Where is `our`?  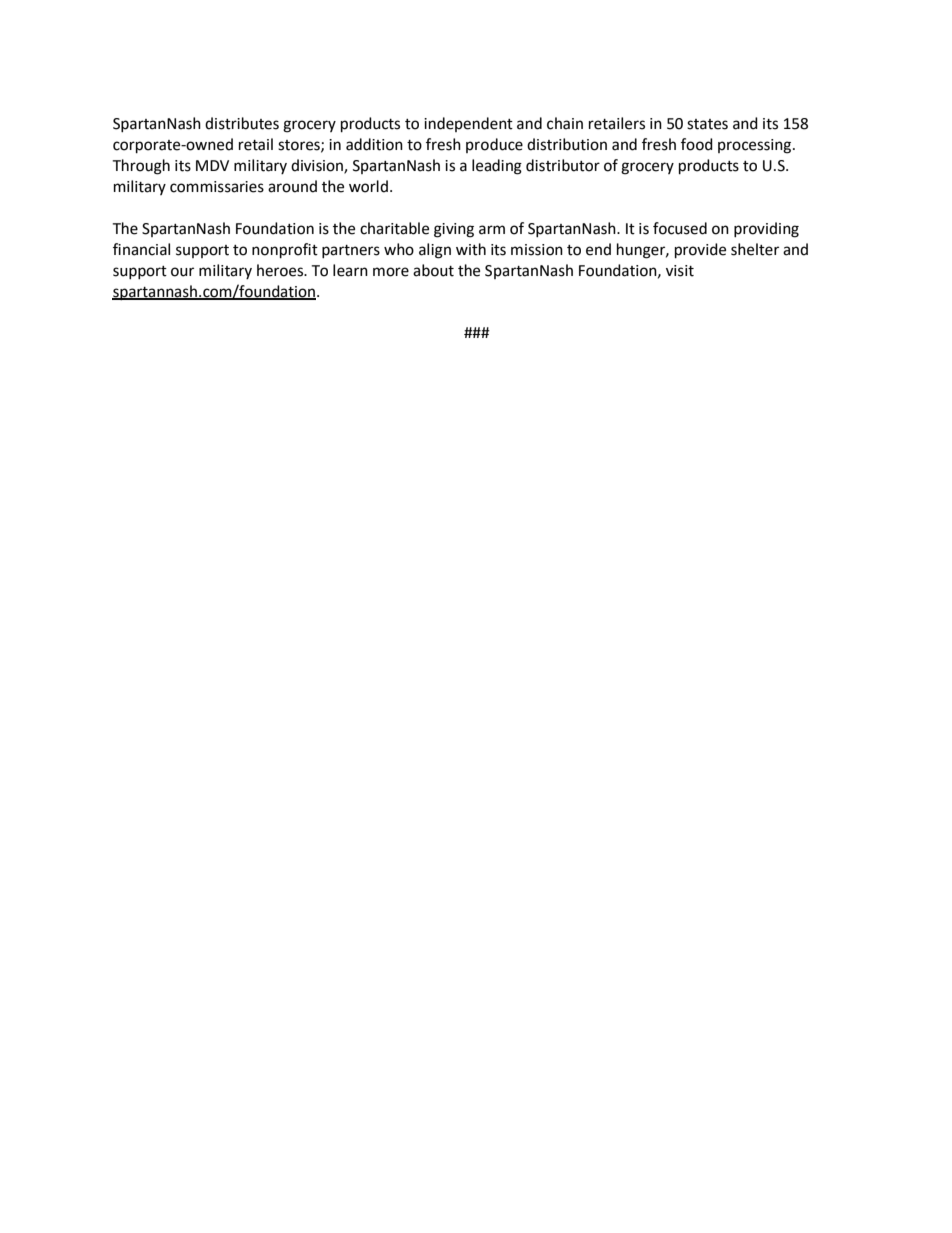
our is located at coordinates (182, 272).
